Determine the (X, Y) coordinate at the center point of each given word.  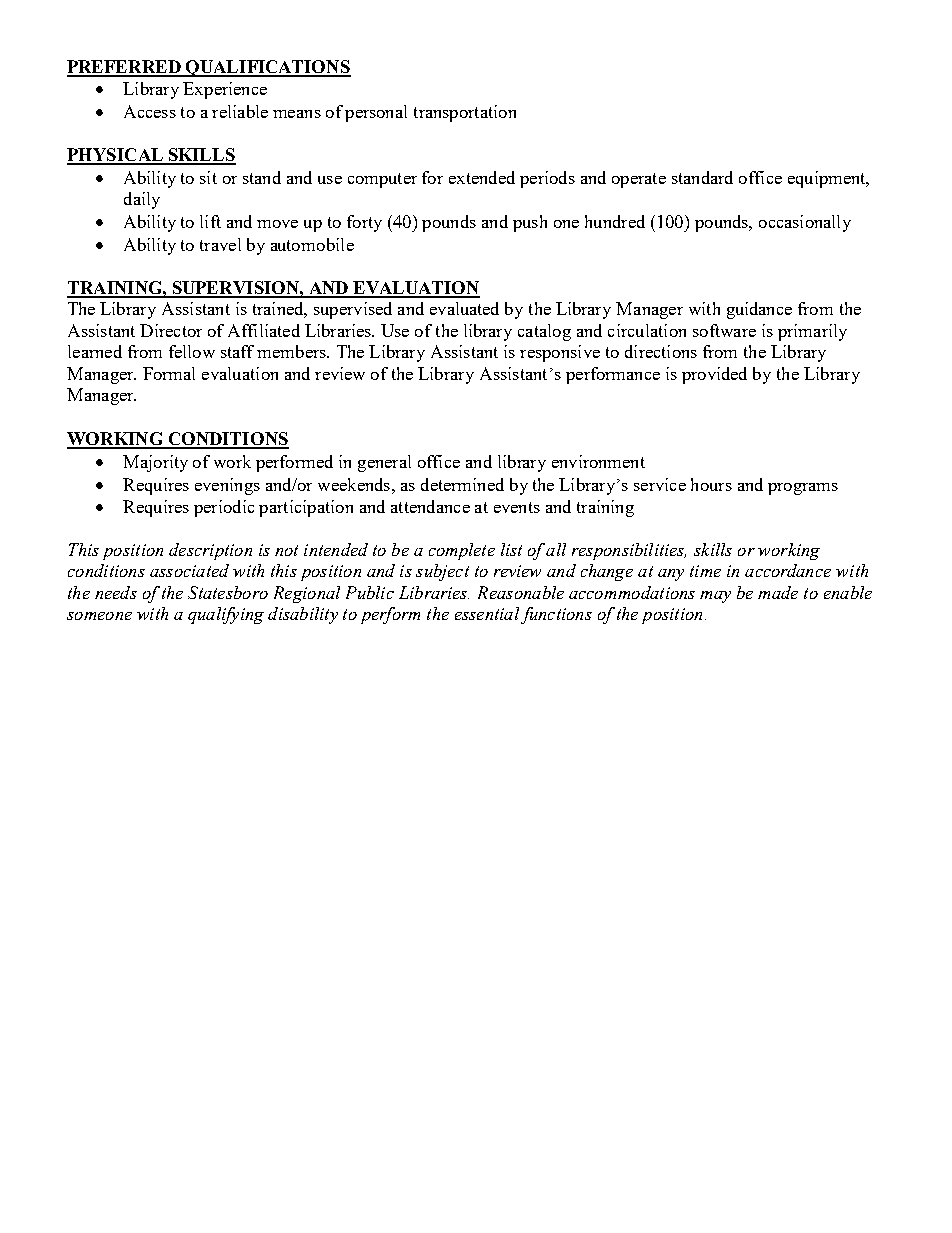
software (724, 330)
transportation (465, 113)
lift (210, 221)
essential (487, 613)
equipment (828, 179)
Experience (225, 90)
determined (462, 484)
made (778, 592)
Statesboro (228, 592)
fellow (192, 351)
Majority (155, 463)
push (530, 223)
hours (711, 484)
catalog (544, 332)
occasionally (805, 223)
